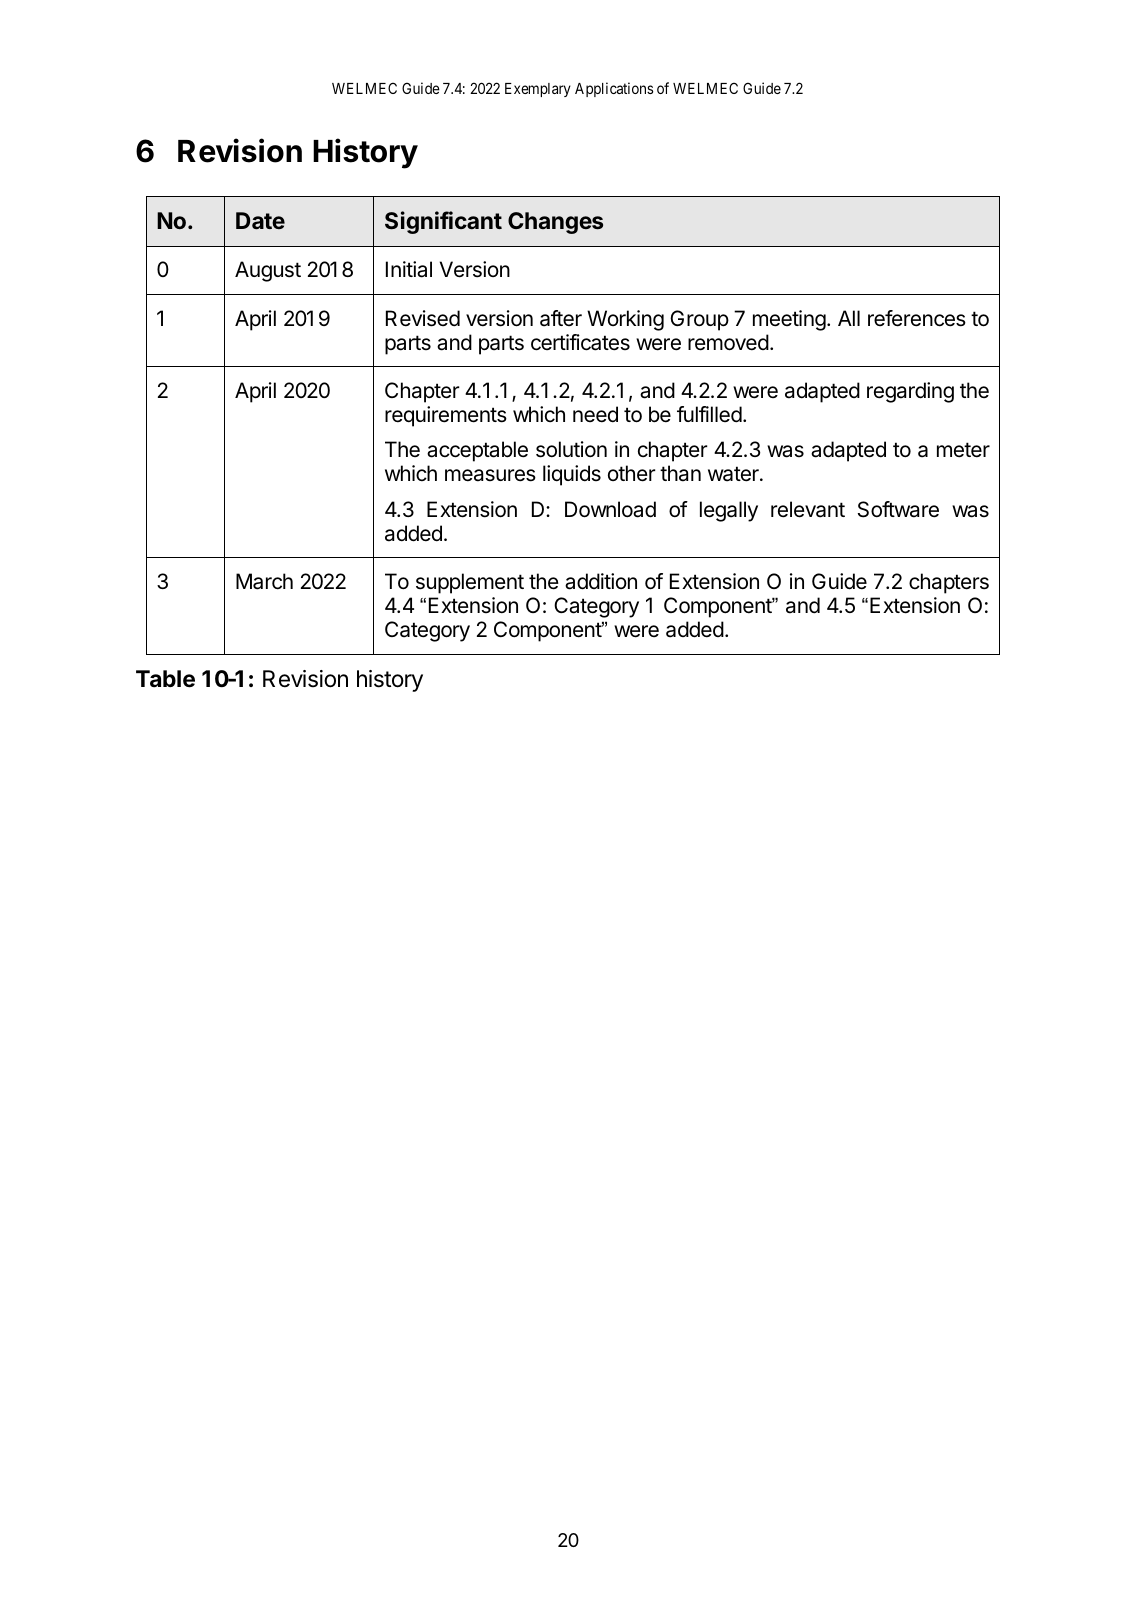 The width and height of the image is (1135, 1605). What do you see at coordinates (555, 223) in the image?
I see `Changes` at bounding box center [555, 223].
